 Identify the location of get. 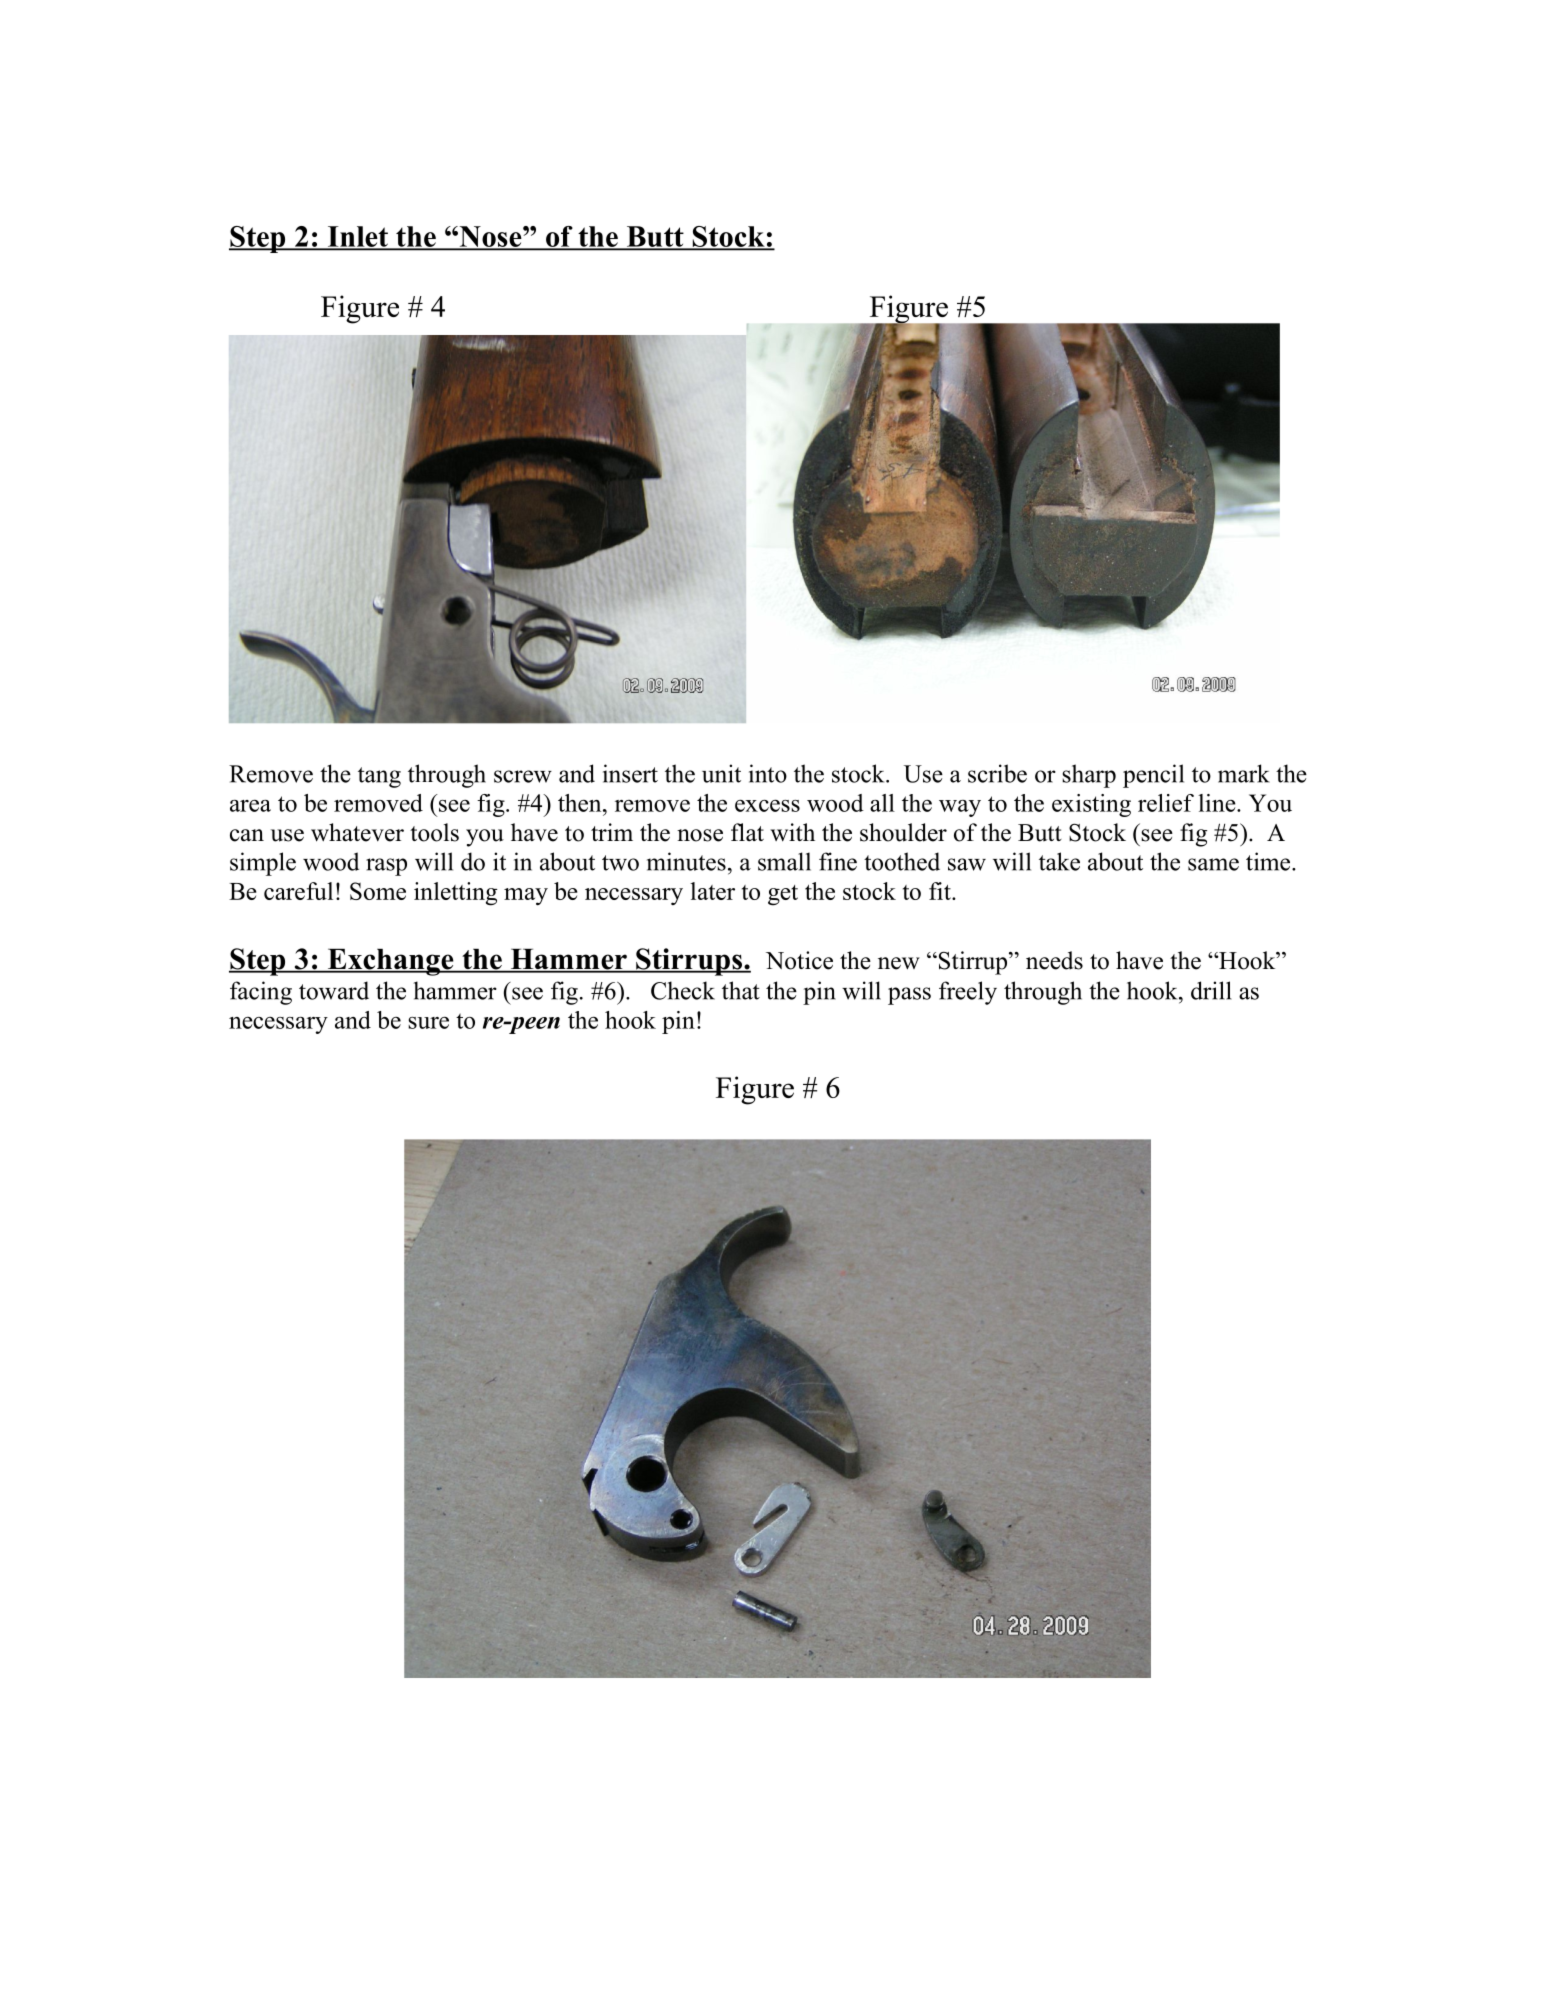
(783, 895).
